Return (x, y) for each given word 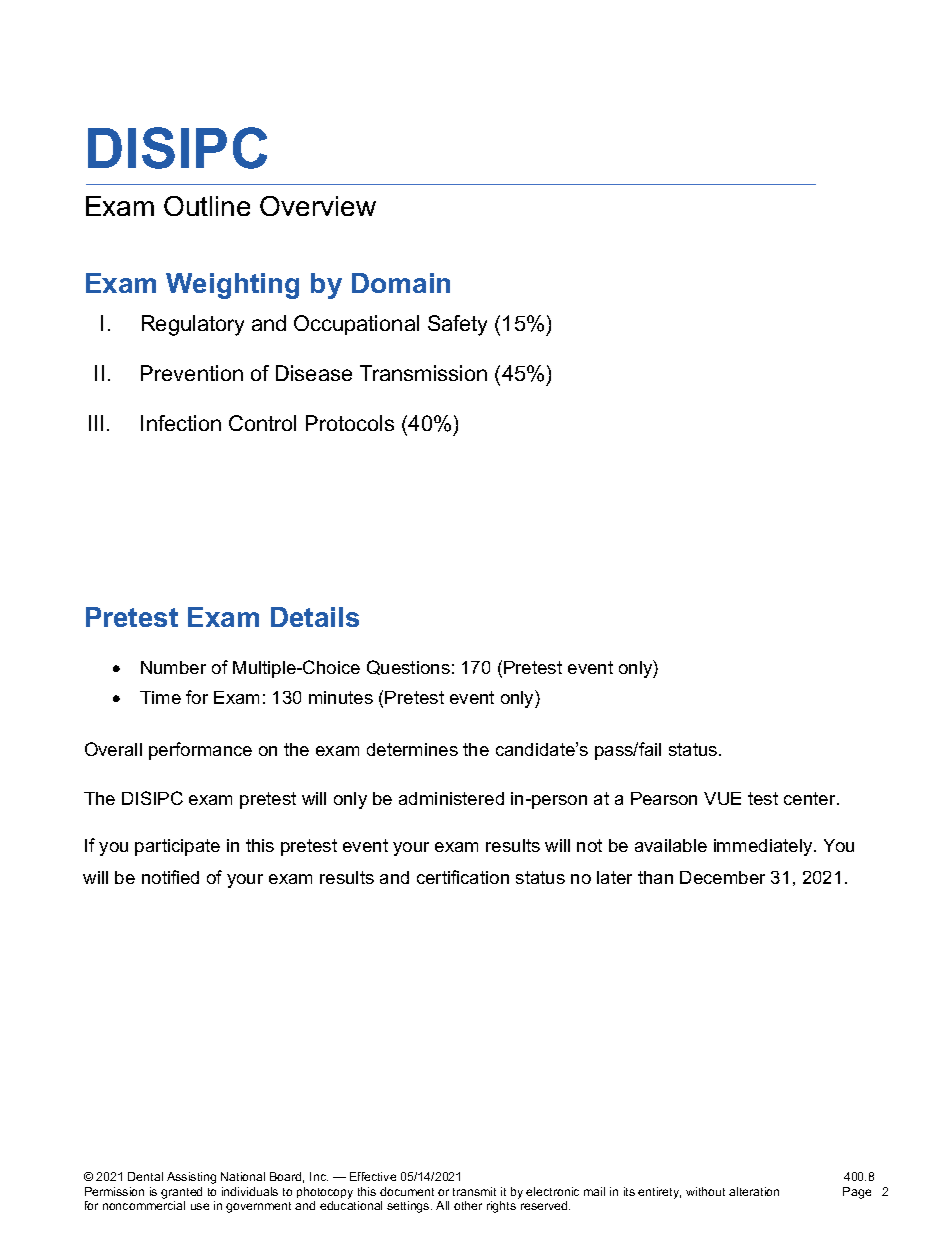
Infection (181, 423)
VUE (722, 798)
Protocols (350, 423)
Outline (207, 206)
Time (160, 697)
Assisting (191, 1178)
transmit (474, 1191)
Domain (401, 283)
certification (463, 877)
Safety (457, 325)
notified (170, 877)
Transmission (423, 373)
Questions (408, 667)
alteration (754, 1191)
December (722, 877)
